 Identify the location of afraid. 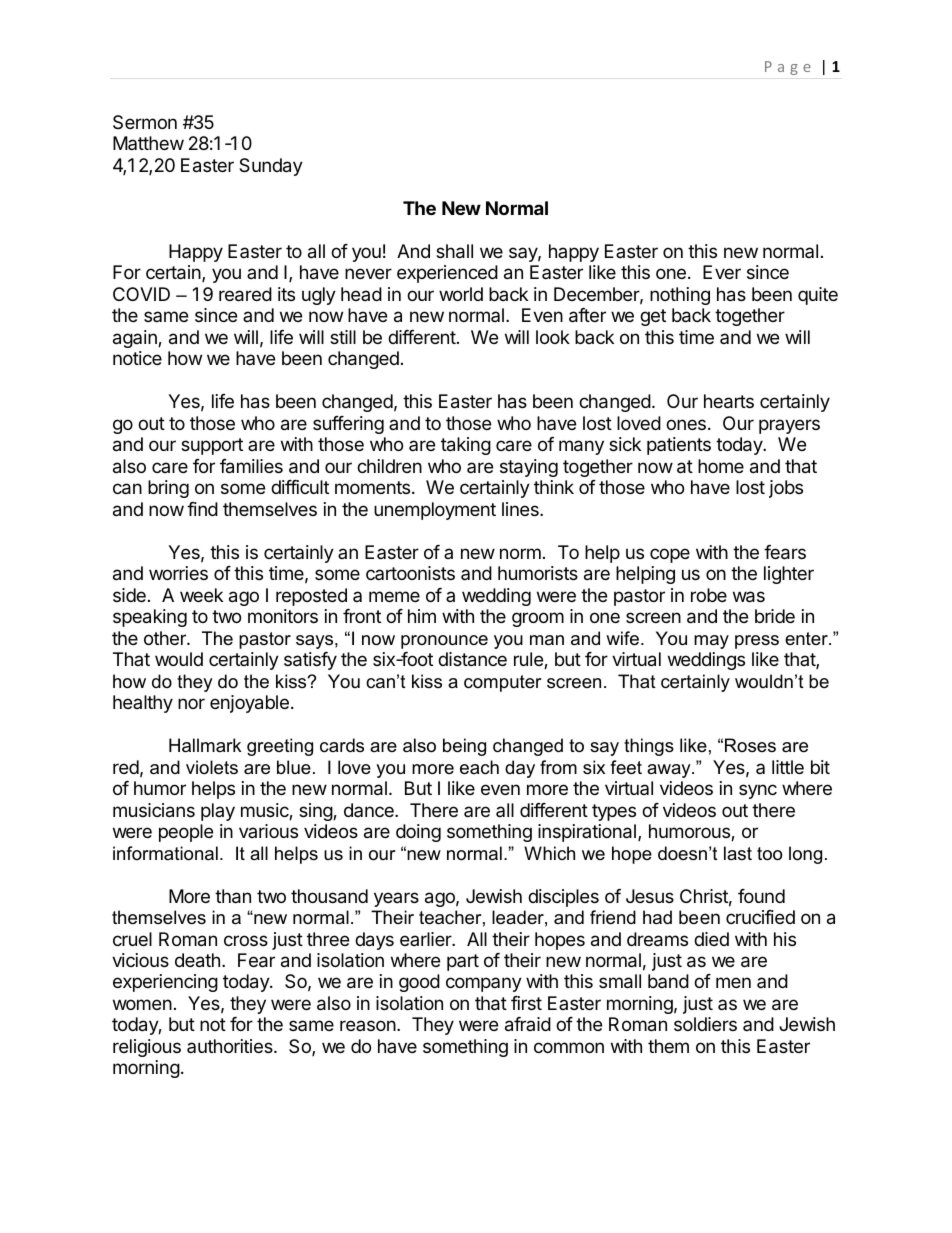
(528, 1024).
